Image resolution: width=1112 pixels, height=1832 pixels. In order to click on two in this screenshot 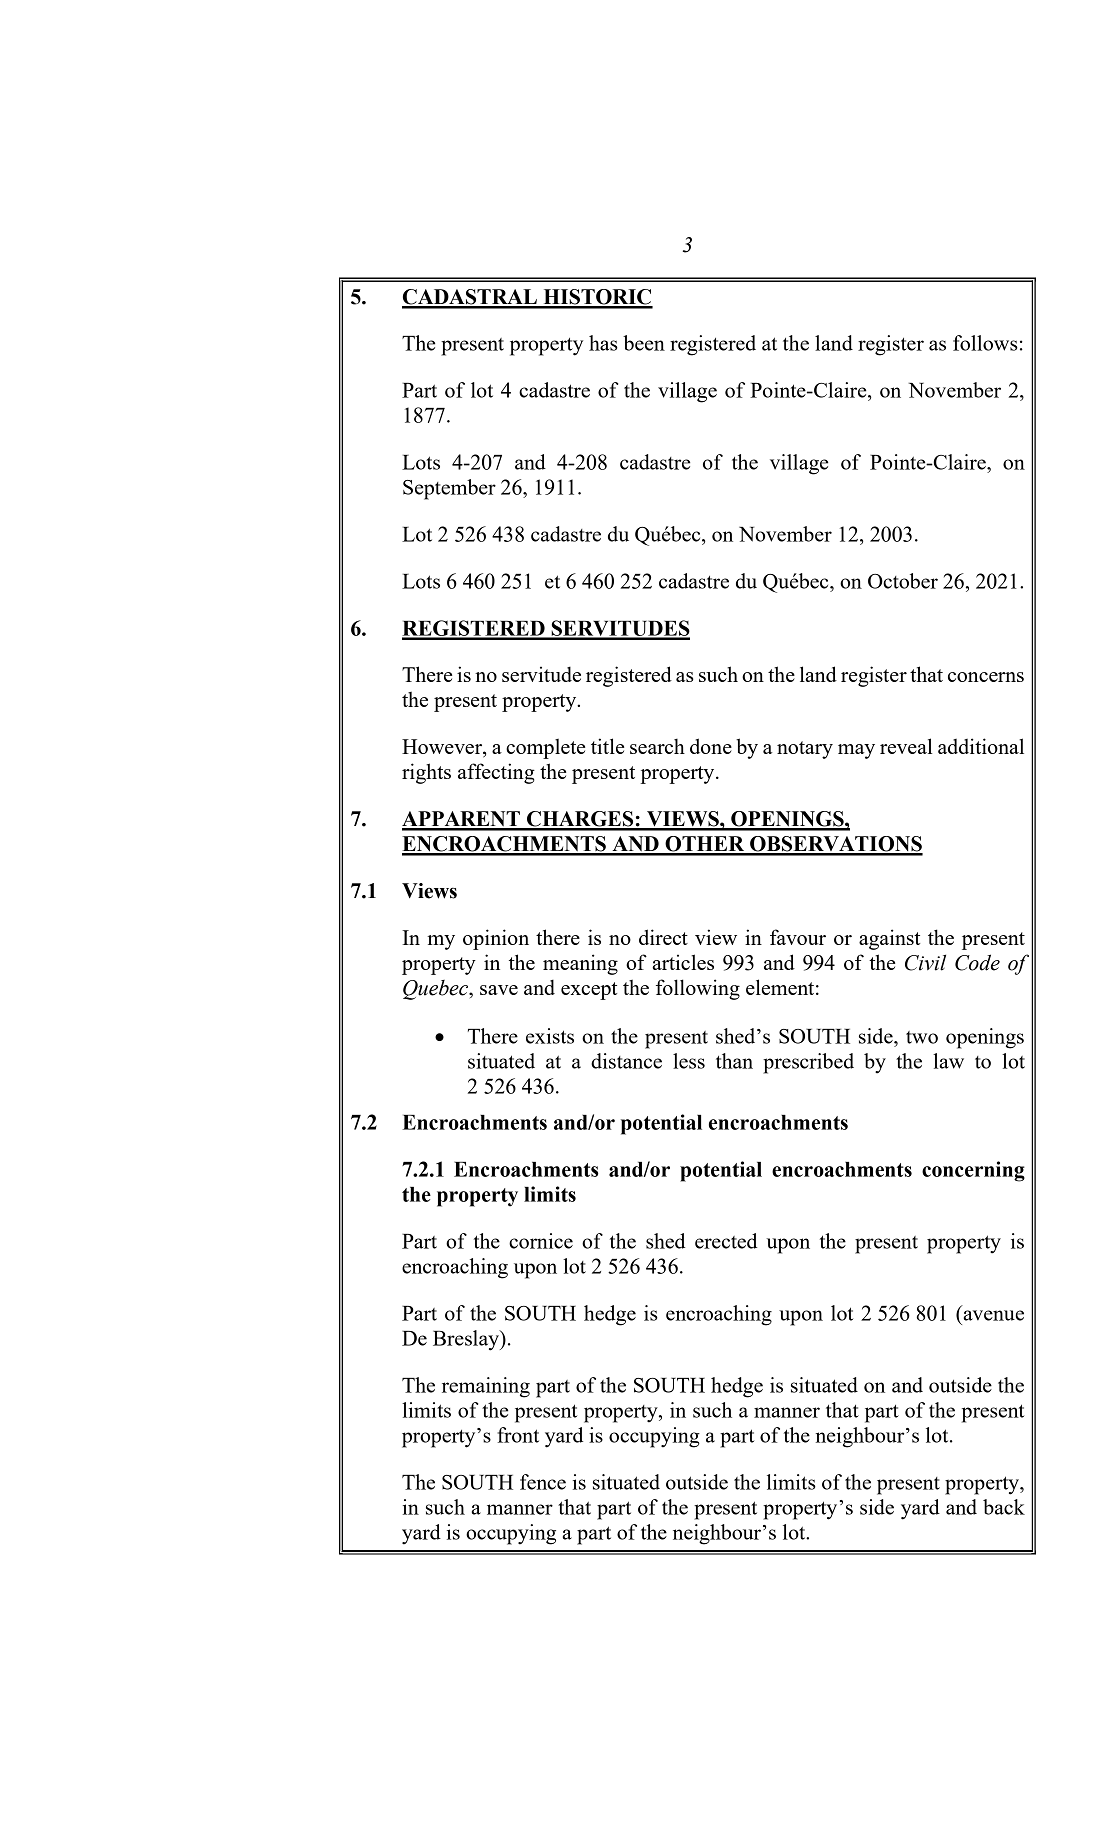, I will do `click(922, 1037)`.
